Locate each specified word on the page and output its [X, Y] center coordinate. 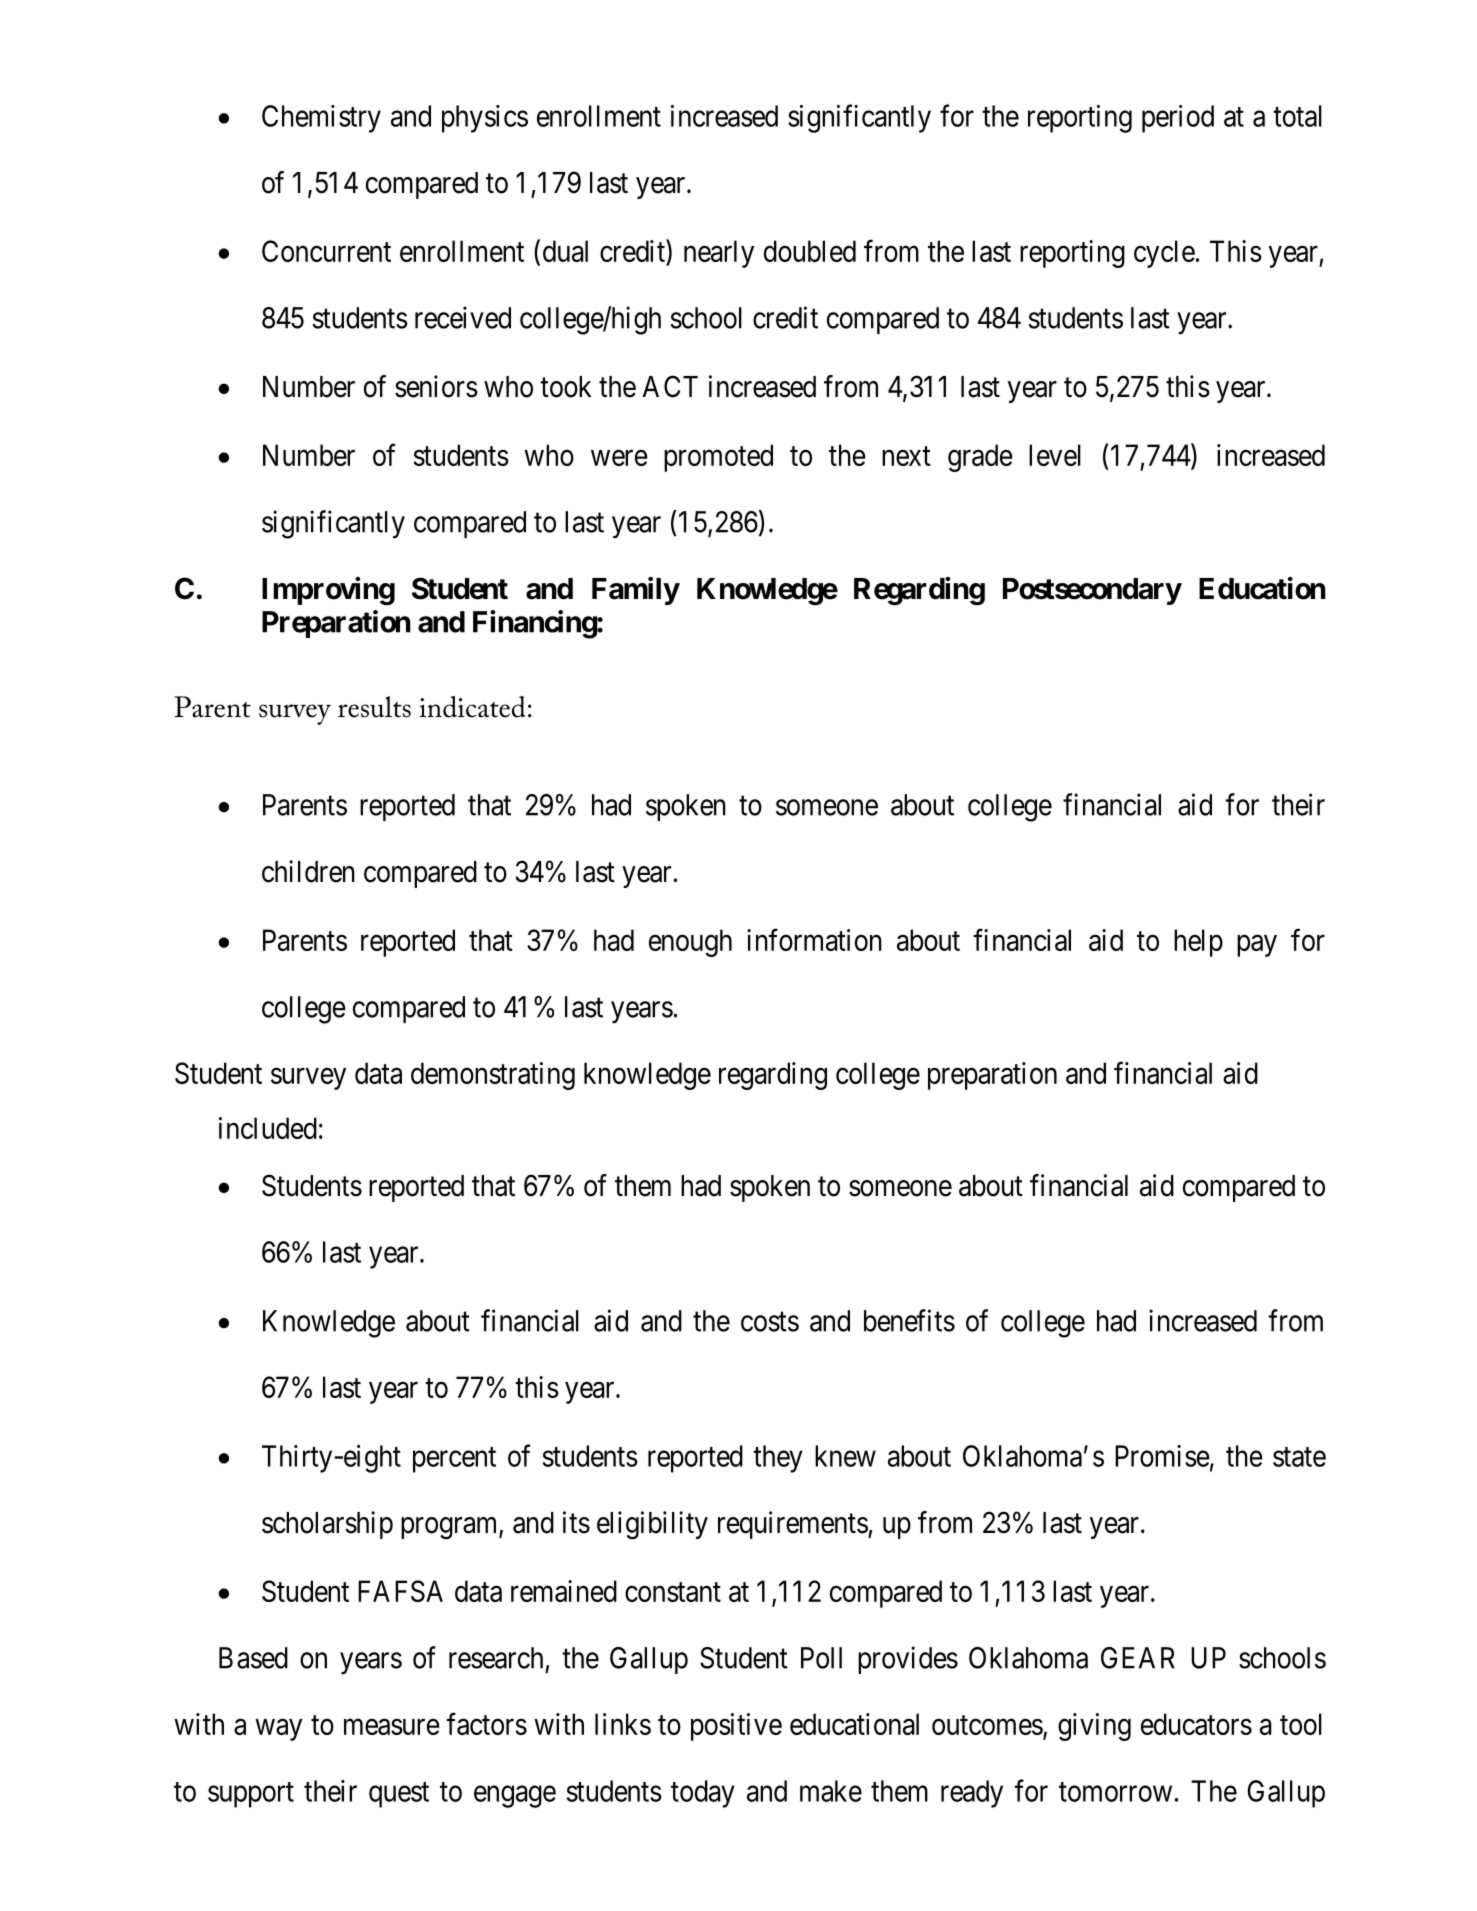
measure [392, 1727]
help [1198, 943]
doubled [810, 251]
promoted [718, 458]
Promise [1162, 1456]
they [778, 1459]
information [814, 939]
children [308, 871]
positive [736, 1727]
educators [1196, 1724]
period [1178, 119]
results [374, 707]
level [1055, 455]
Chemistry [321, 119]
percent [454, 1460]
